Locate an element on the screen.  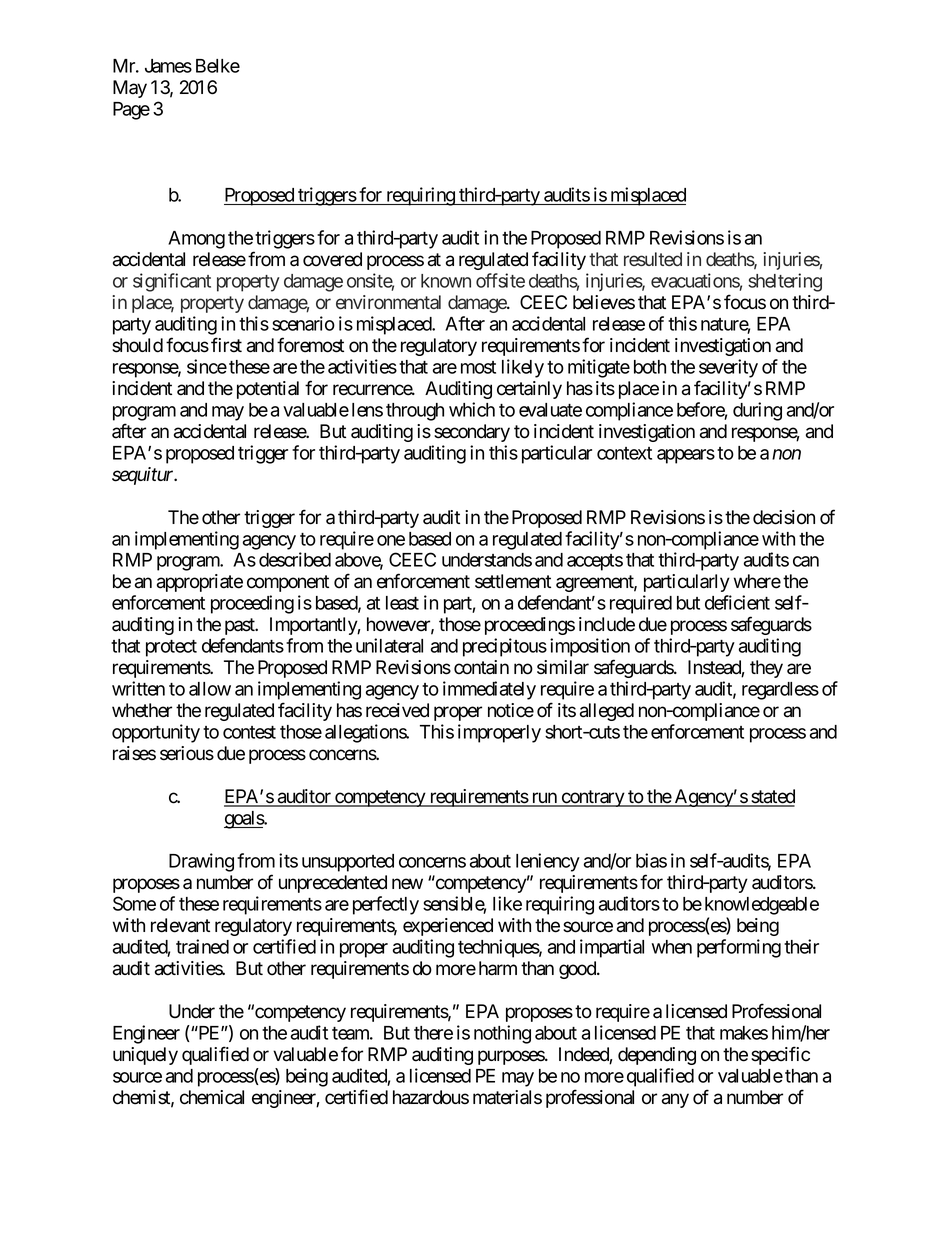
chemical is located at coordinates (212, 1097).
